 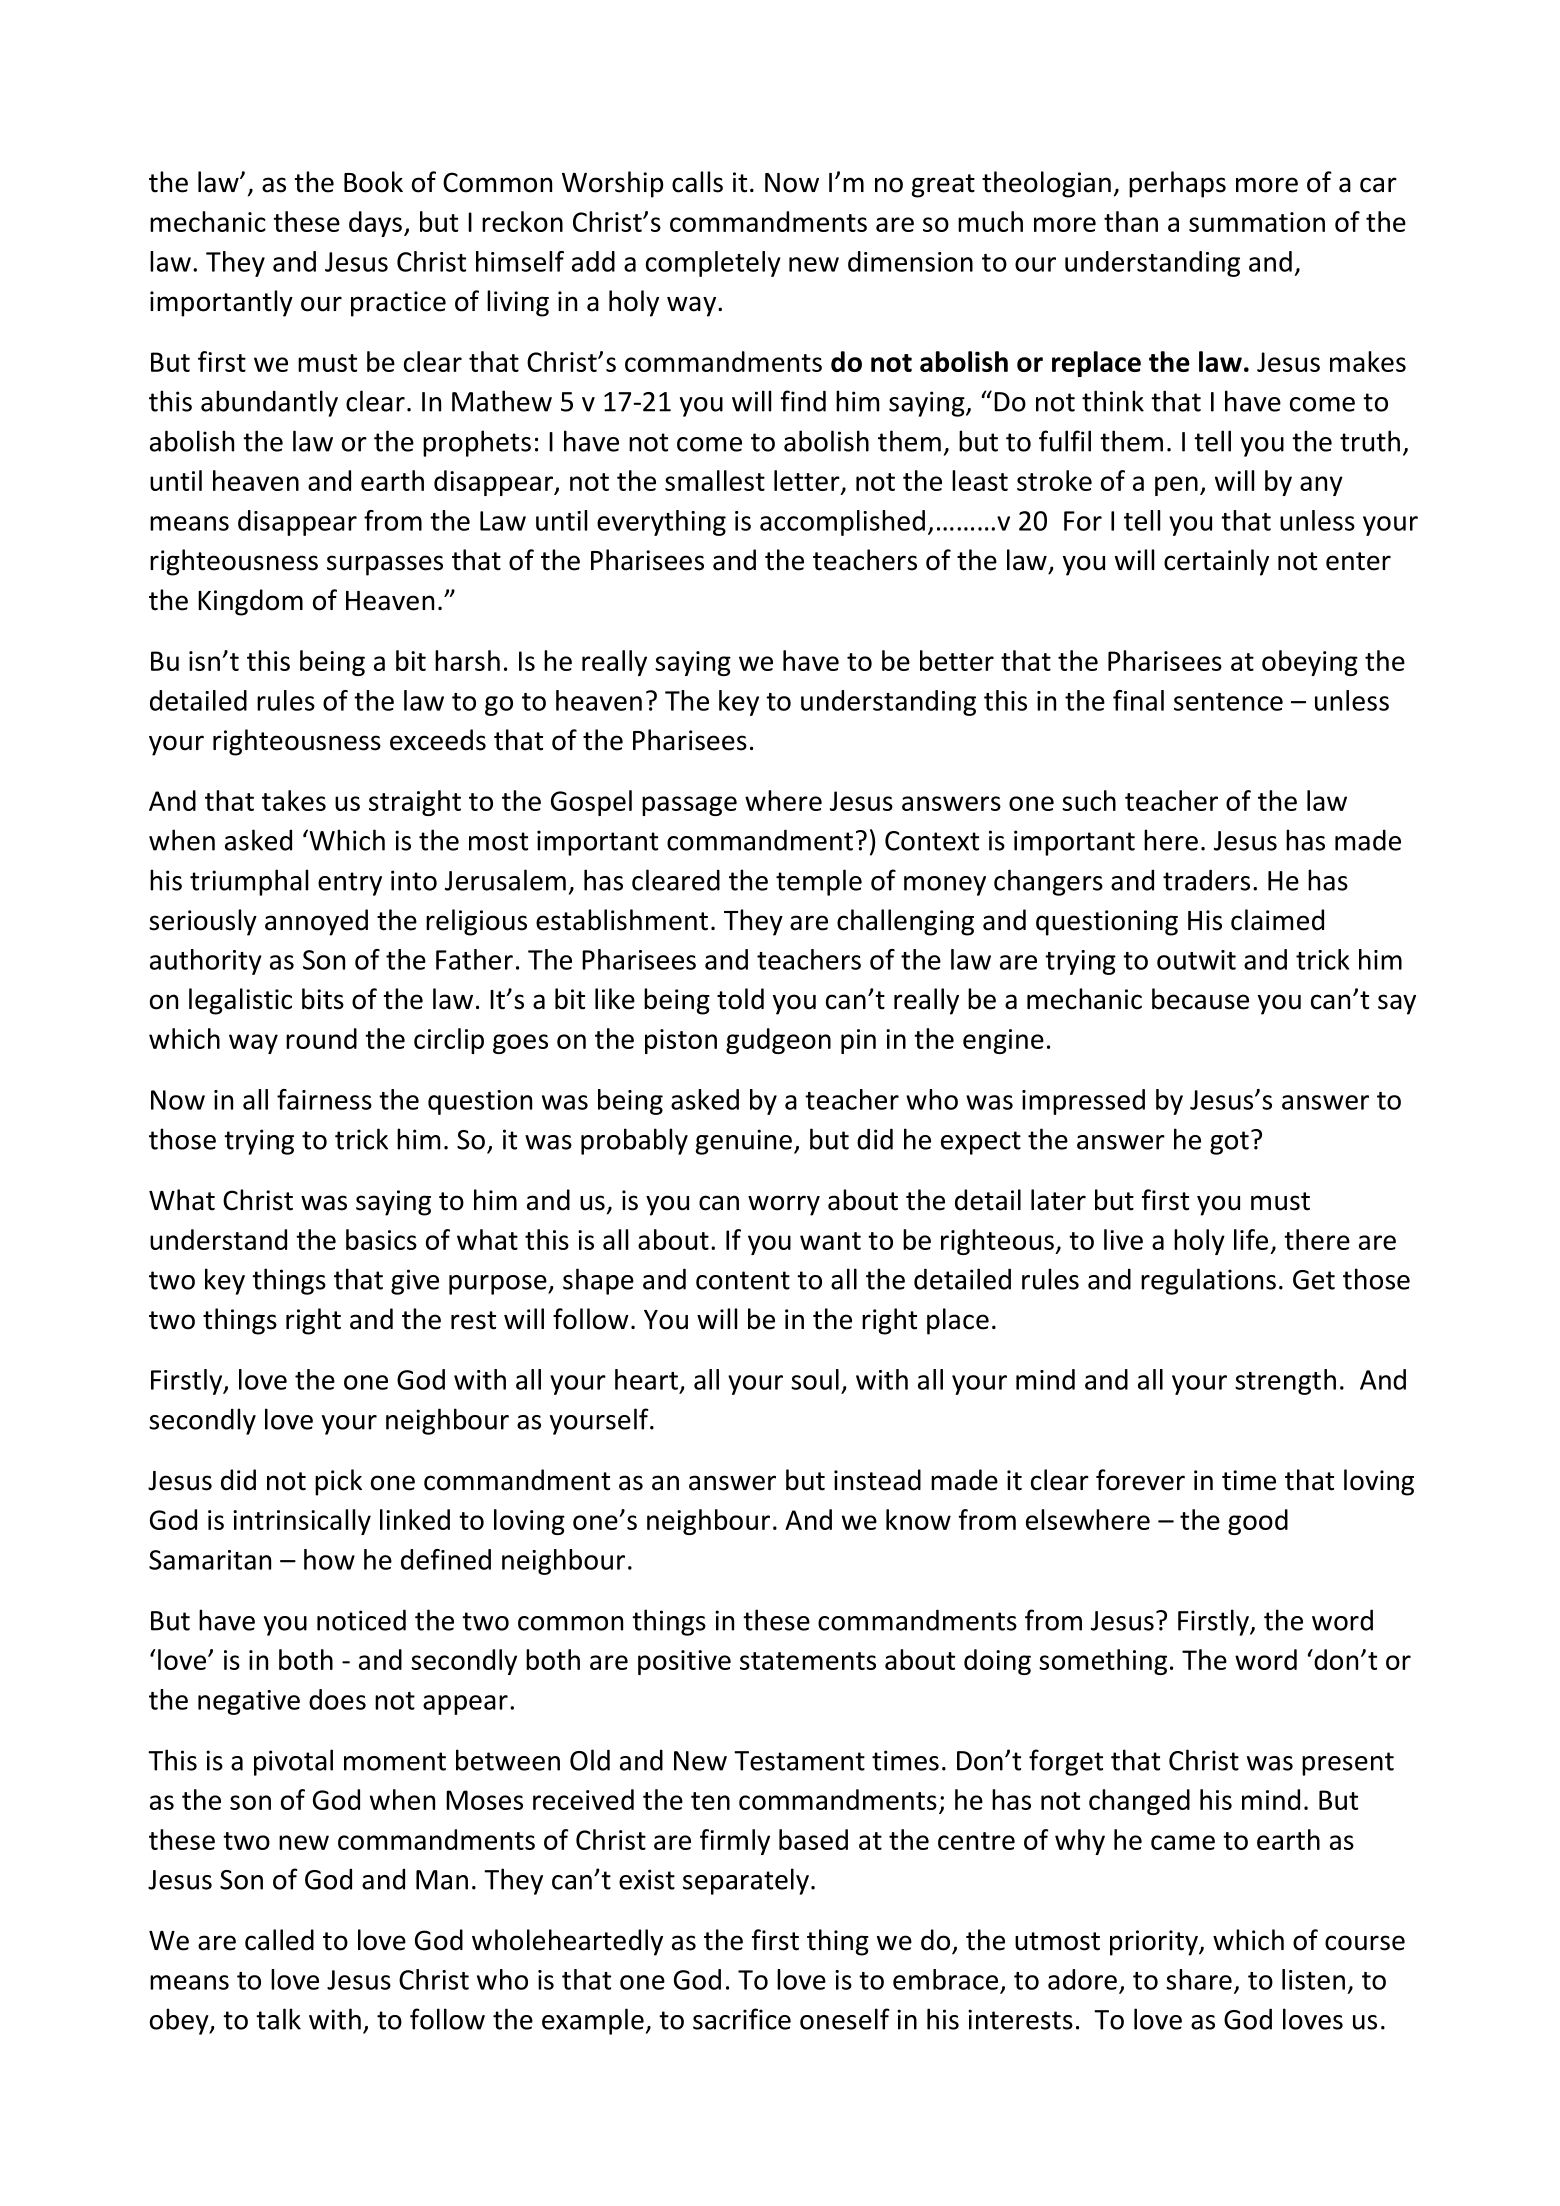 I want to click on fairness, so click(x=324, y=1099).
